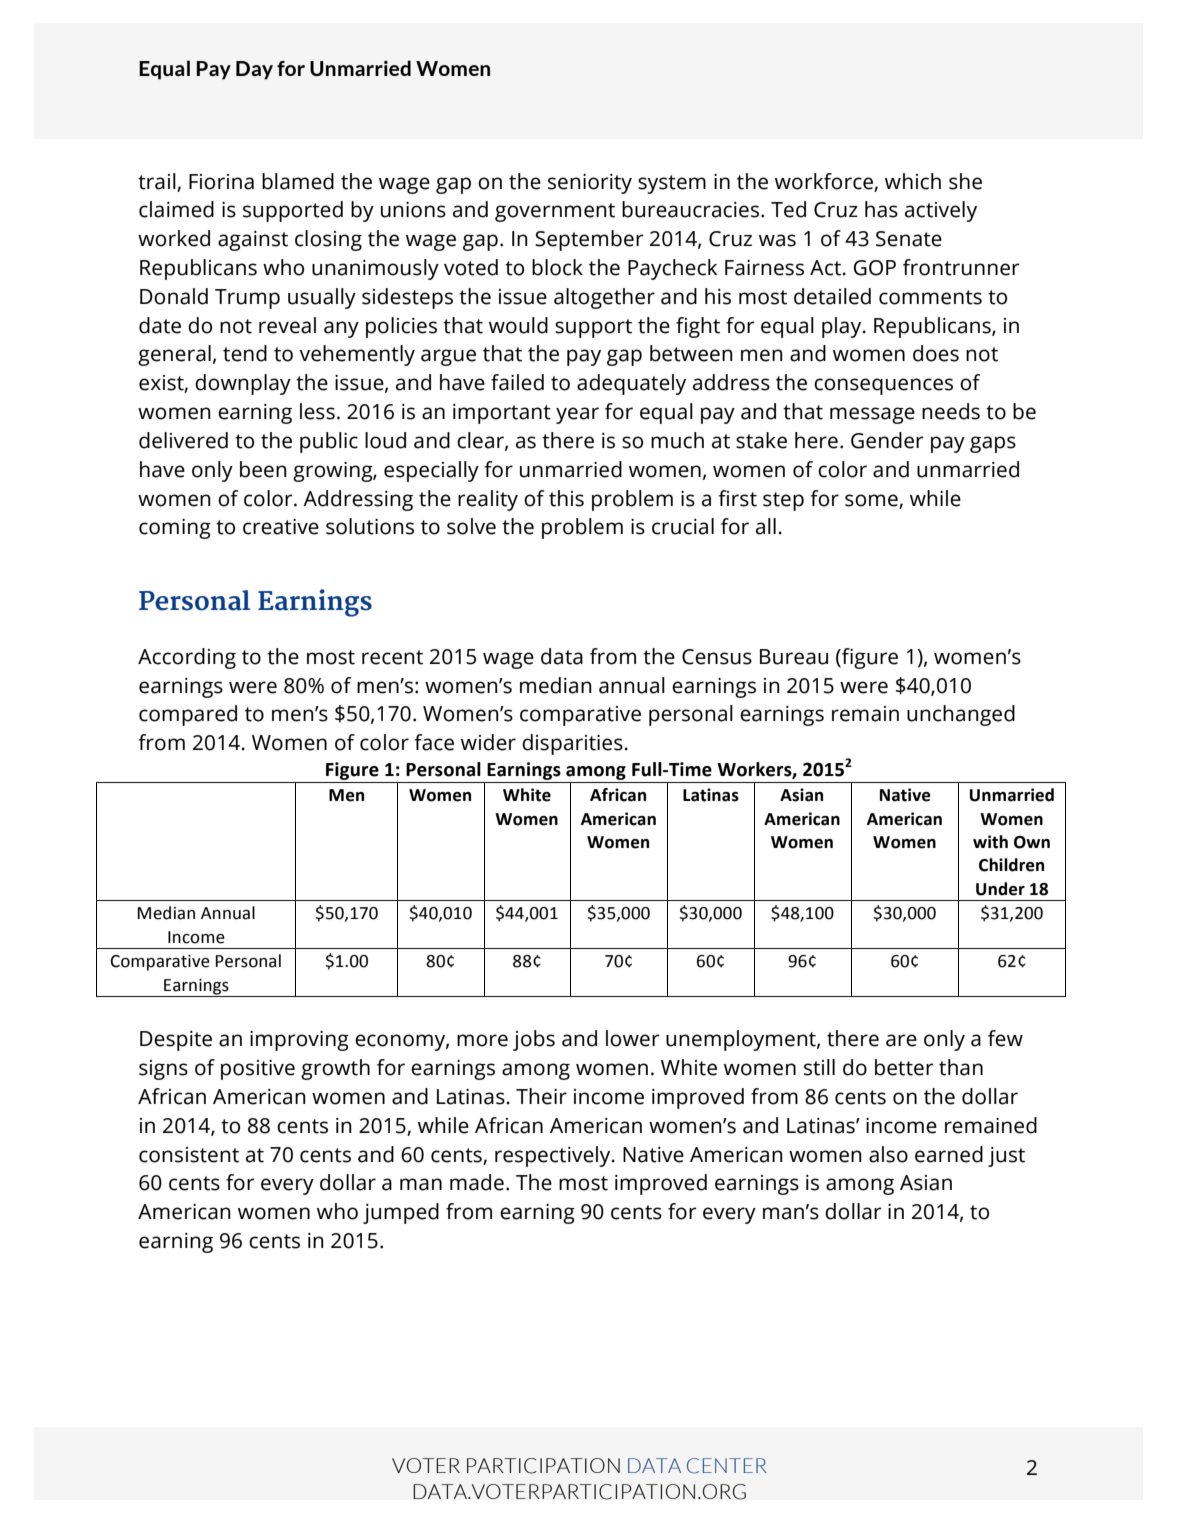  I want to click on unchanged, so click(961, 715).
